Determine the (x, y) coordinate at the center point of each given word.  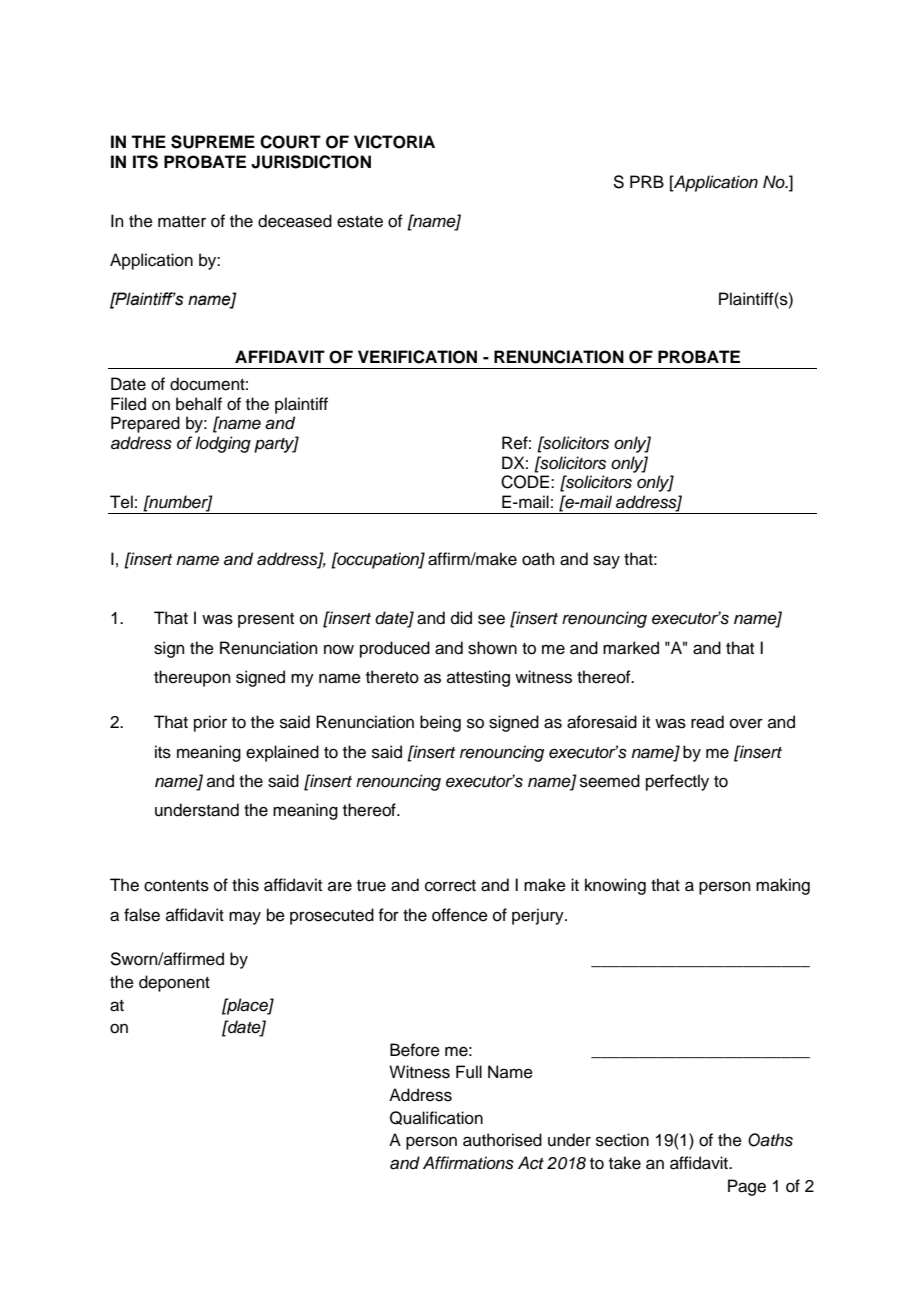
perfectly (677, 782)
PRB (647, 181)
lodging (223, 444)
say (606, 562)
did (461, 618)
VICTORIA (394, 142)
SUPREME (213, 142)
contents (176, 886)
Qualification (436, 1118)
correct (450, 886)
